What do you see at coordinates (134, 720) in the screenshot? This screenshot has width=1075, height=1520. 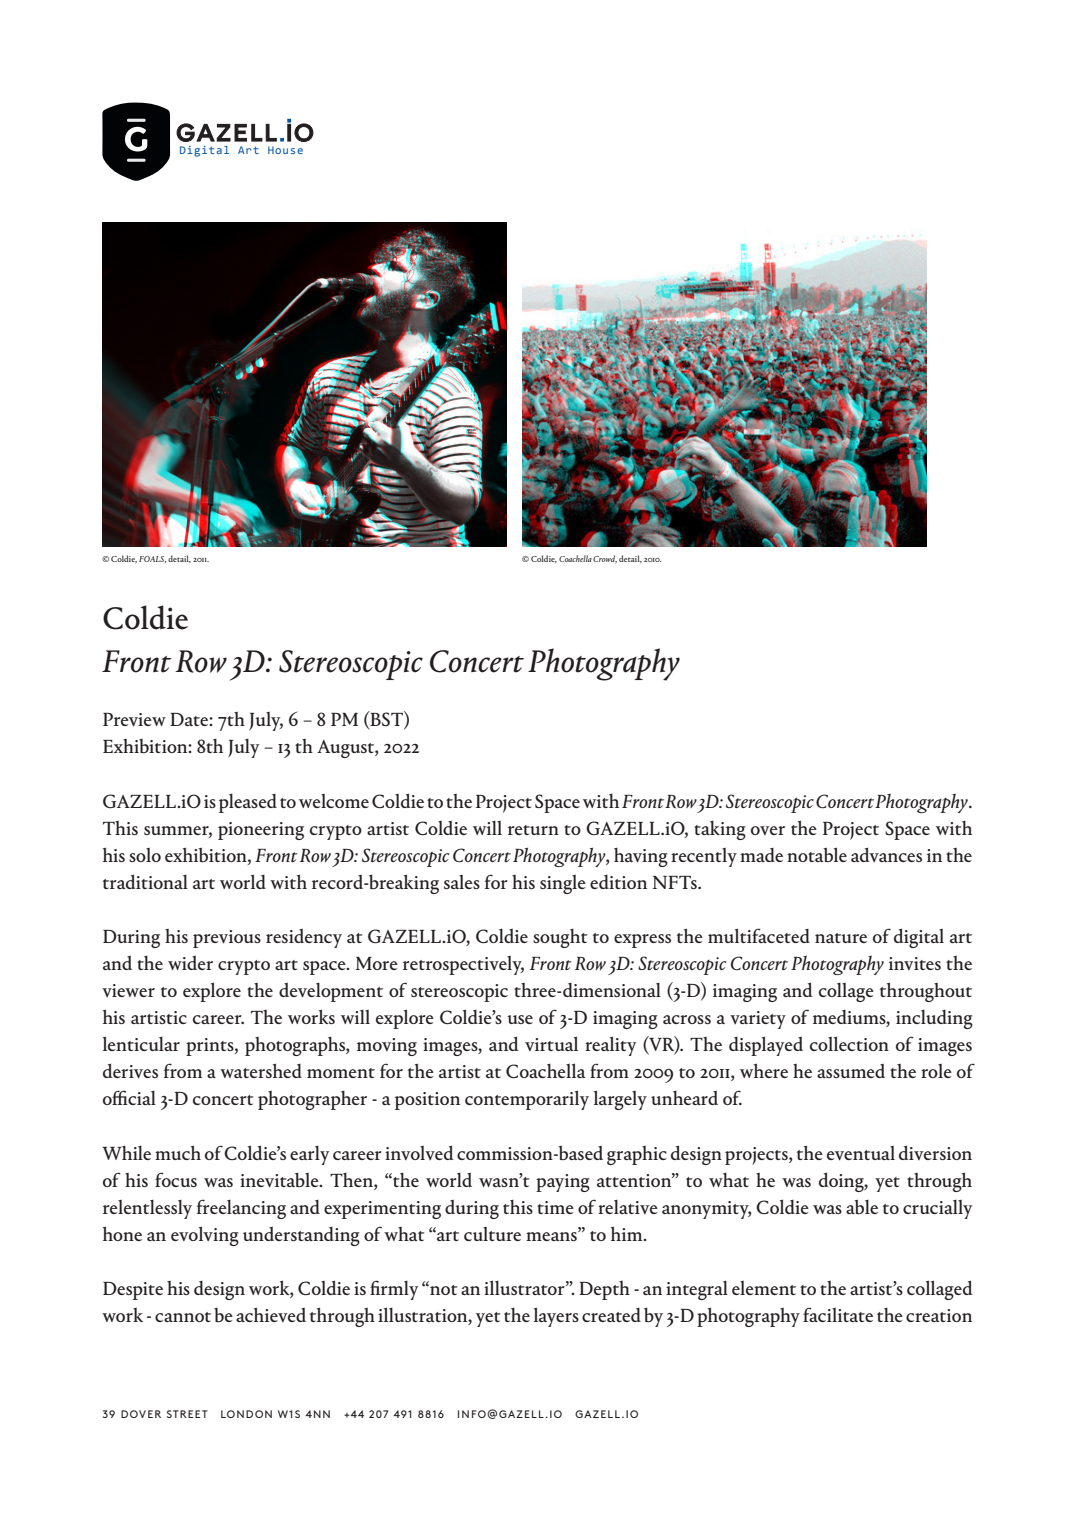 I see `Preview` at bounding box center [134, 720].
